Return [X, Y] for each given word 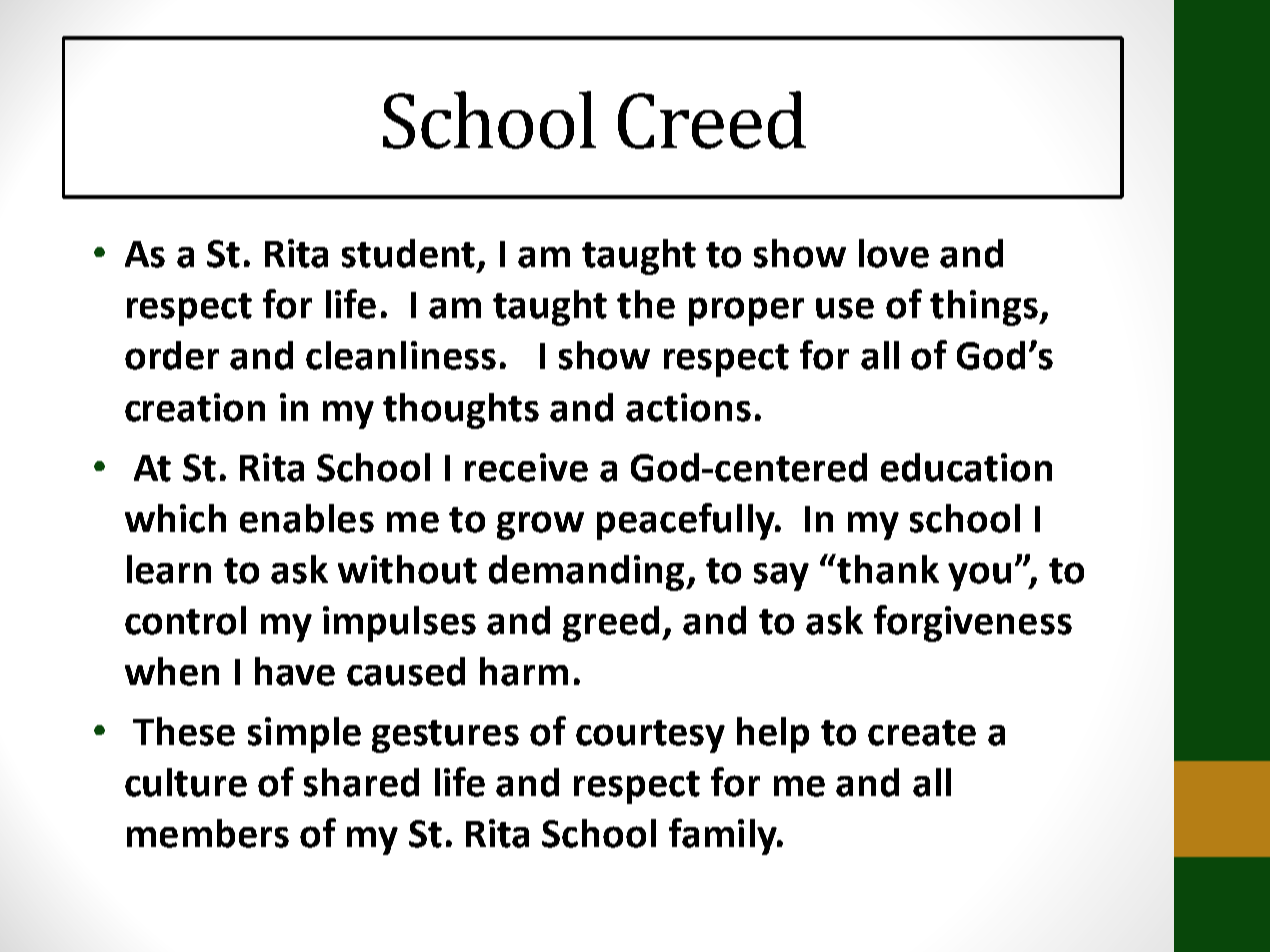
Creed [712, 120]
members [208, 833]
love [894, 253]
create [922, 733]
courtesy [650, 736]
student [408, 253]
